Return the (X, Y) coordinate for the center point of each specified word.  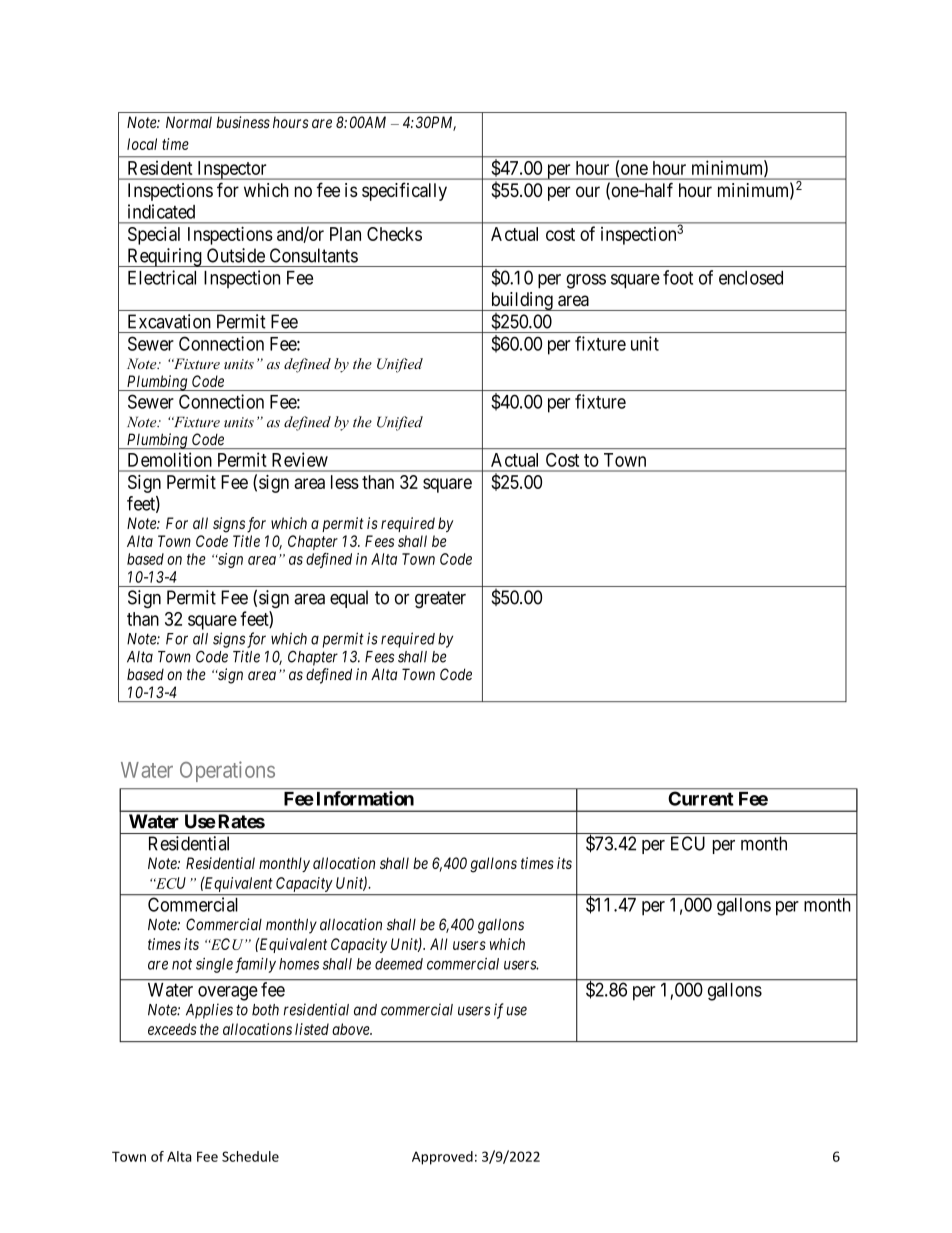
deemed (399, 964)
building (521, 301)
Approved (442, 1158)
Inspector (232, 170)
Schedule (250, 1156)
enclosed (751, 278)
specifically (404, 191)
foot (678, 277)
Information (365, 798)
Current (701, 798)
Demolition (170, 459)
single (214, 965)
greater (440, 600)
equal (349, 599)
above (352, 1029)
